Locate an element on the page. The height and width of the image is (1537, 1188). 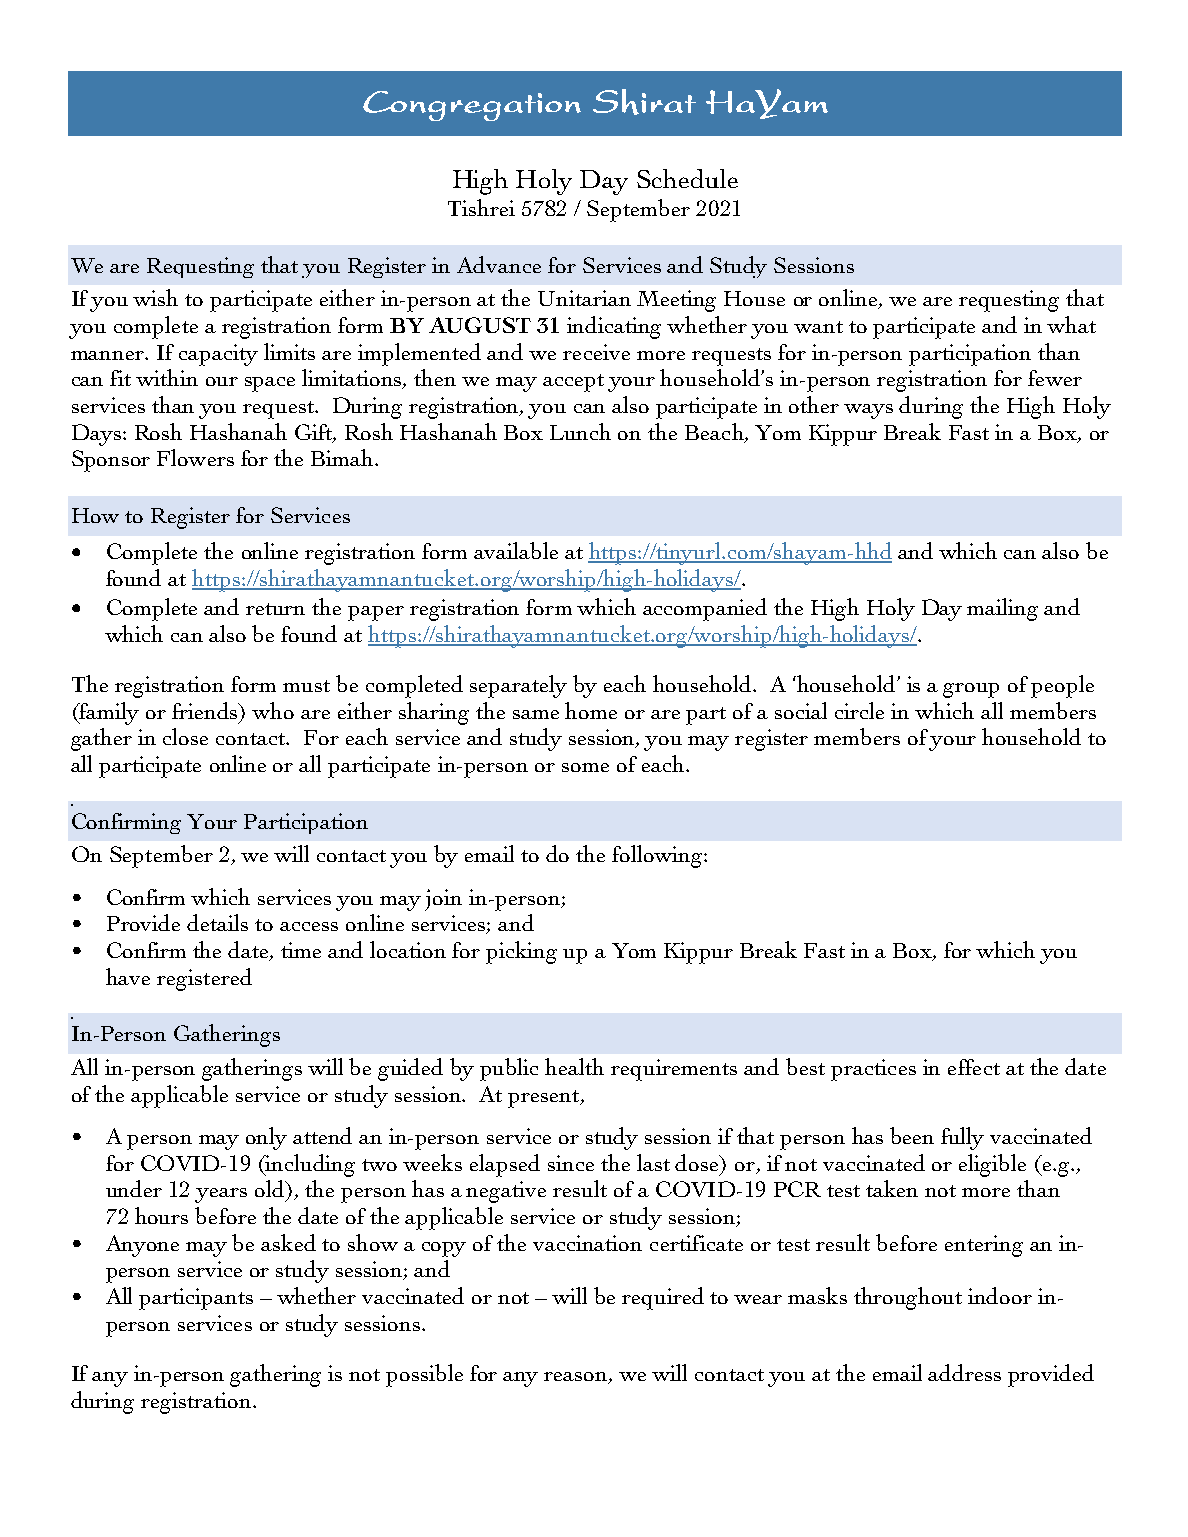
Flowers is located at coordinates (195, 457).
